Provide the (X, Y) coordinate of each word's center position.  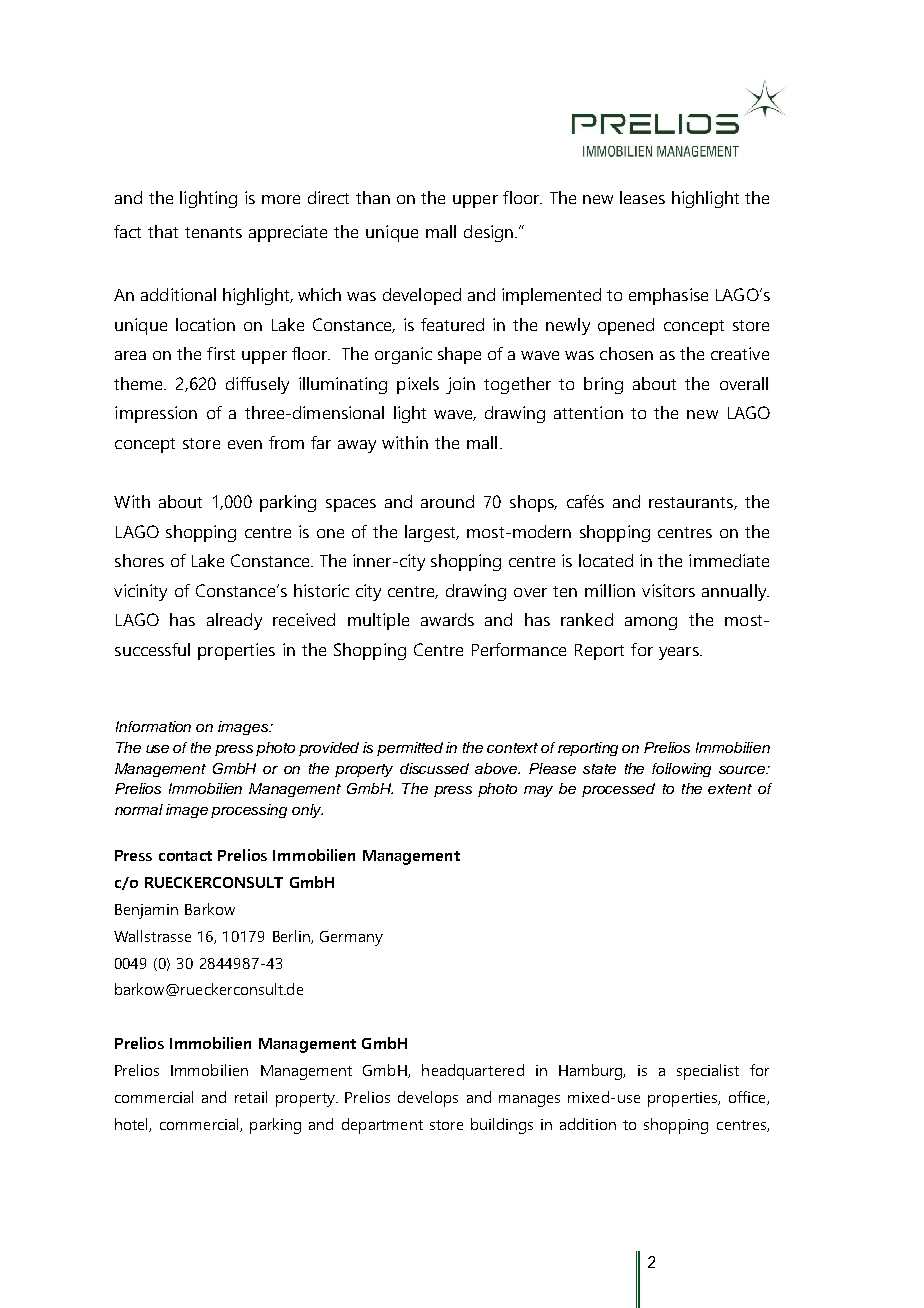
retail (251, 1097)
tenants (213, 232)
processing (249, 811)
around (447, 501)
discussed (434, 768)
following (681, 770)
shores (139, 560)
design (490, 233)
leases (642, 197)
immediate (729, 560)
